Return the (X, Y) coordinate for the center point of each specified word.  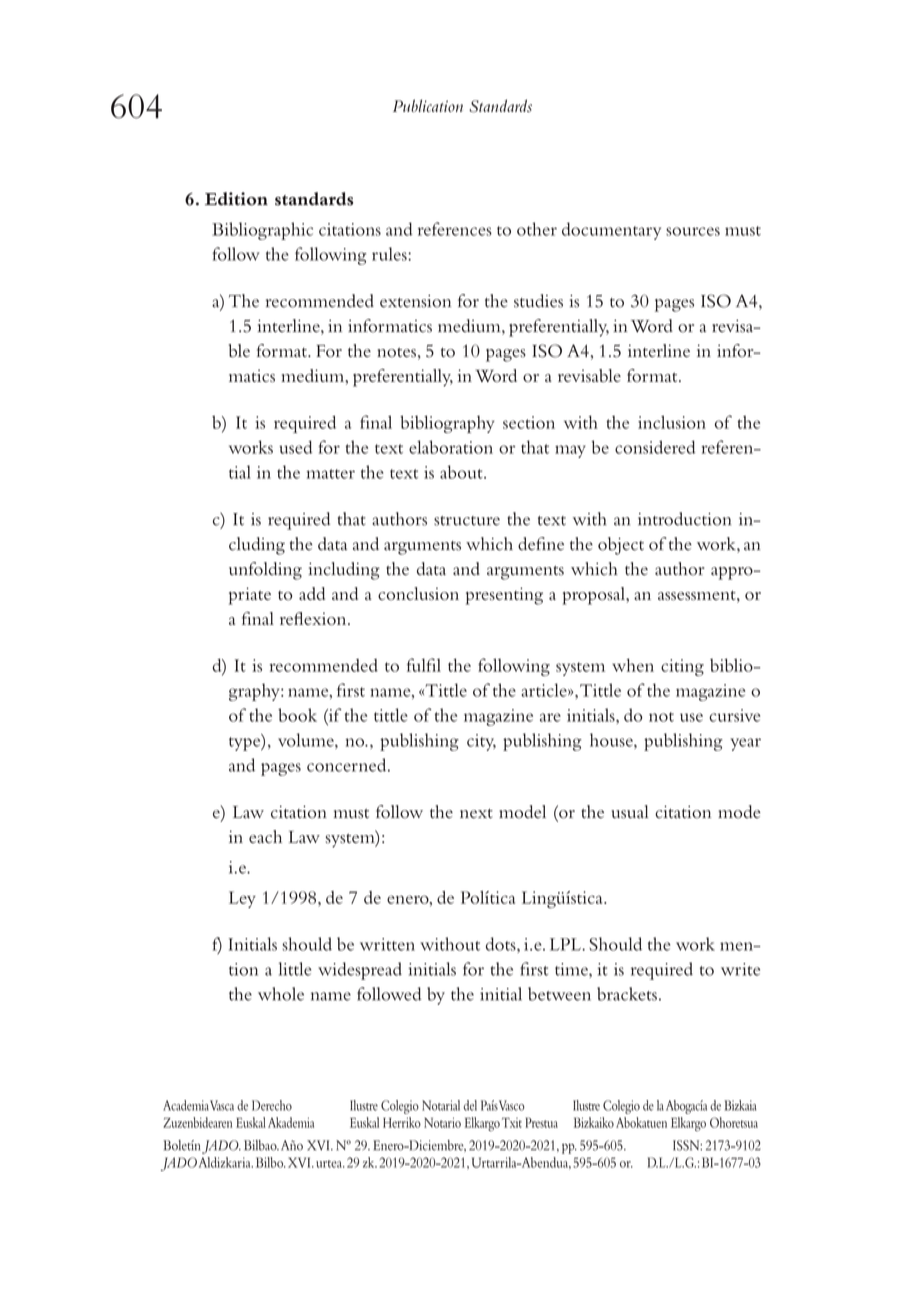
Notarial (441, 1105)
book (297, 715)
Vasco (512, 1105)
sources (693, 231)
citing (682, 667)
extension (415, 301)
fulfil (424, 665)
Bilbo (271, 1162)
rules (390, 254)
